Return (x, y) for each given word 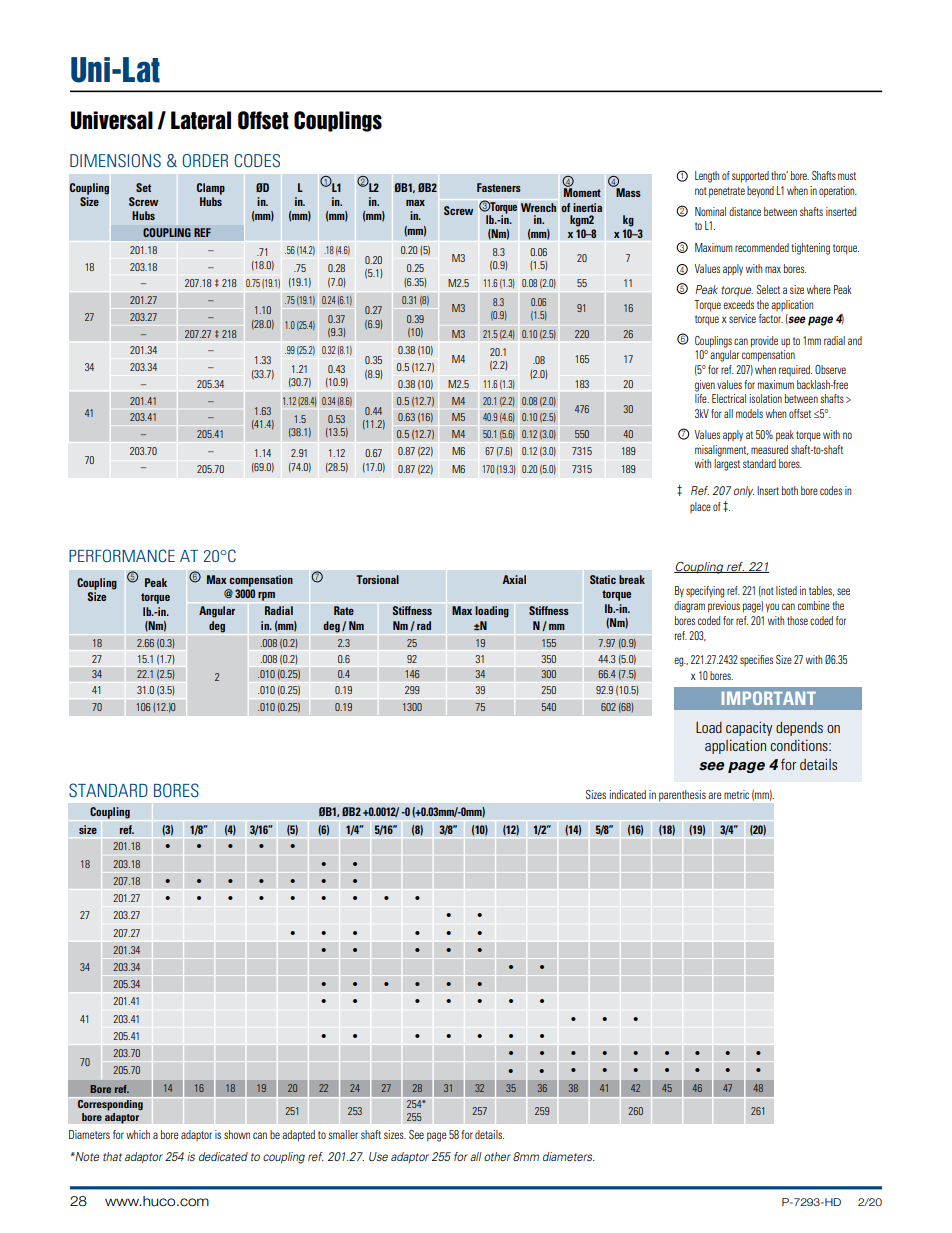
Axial (514, 579)
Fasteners (499, 187)
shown (237, 1134)
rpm (266, 596)
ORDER (205, 160)
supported (750, 177)
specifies (756, 660)
